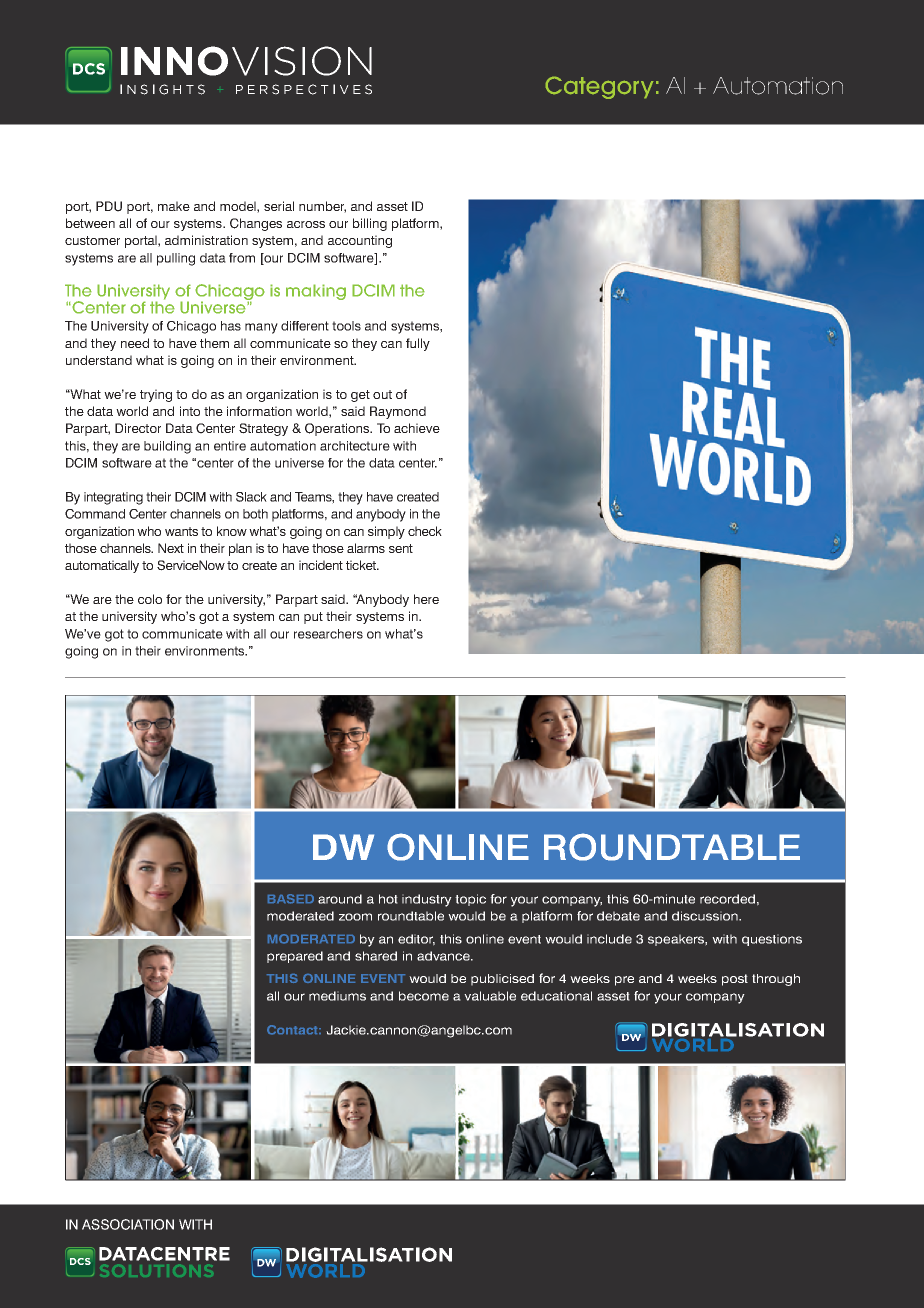 This screenshot has width=924, height=1308. Describe the element at coordinates (426, 599) in the screenshot. I see `here` at that location.
